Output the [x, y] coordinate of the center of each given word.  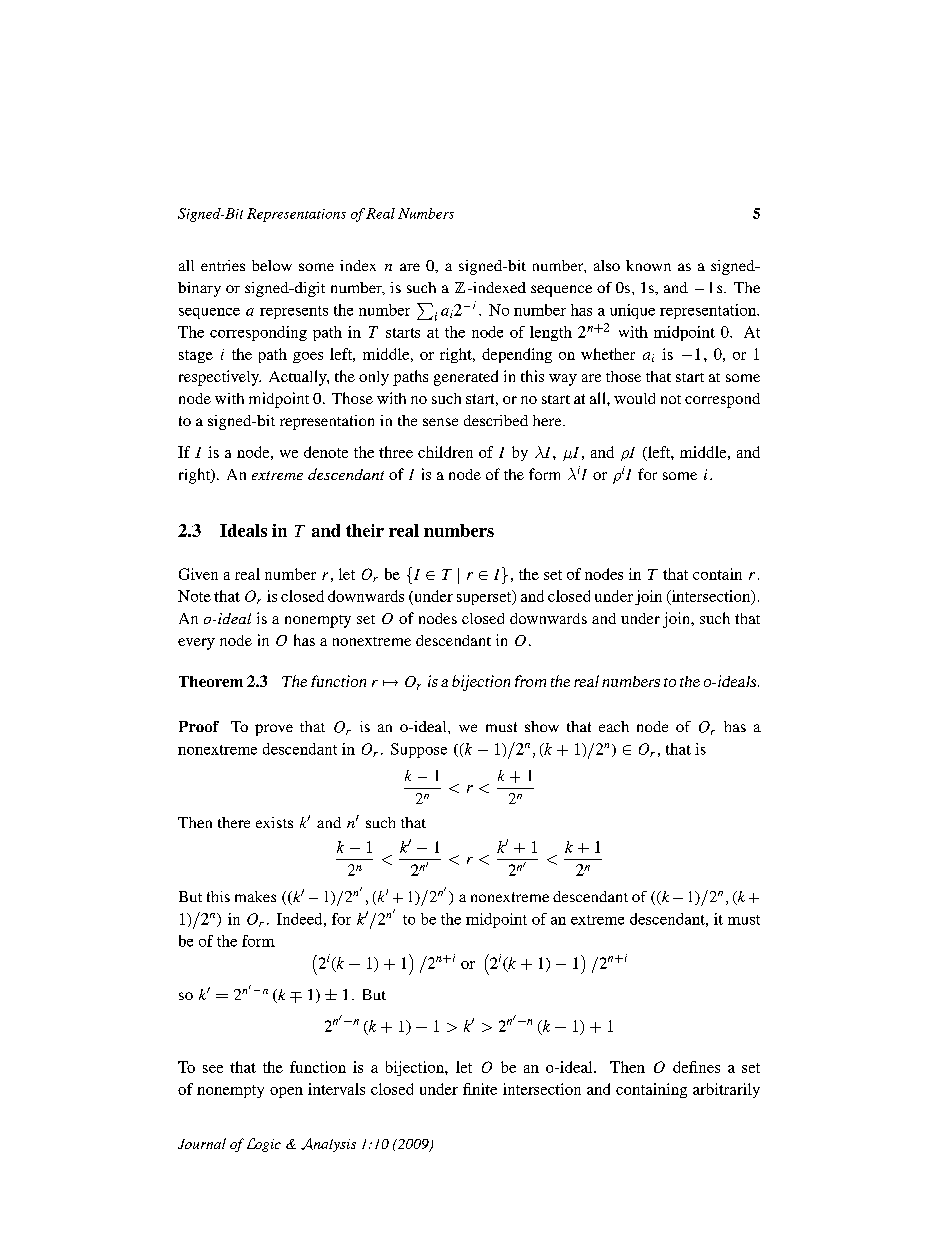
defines [696, 1067]
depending [517, 355]
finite [480, 1089]
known [648, 265]
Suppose [419, 750]
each [614, 726]
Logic [264, 1145]
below [272, 265]
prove [274, 730]
